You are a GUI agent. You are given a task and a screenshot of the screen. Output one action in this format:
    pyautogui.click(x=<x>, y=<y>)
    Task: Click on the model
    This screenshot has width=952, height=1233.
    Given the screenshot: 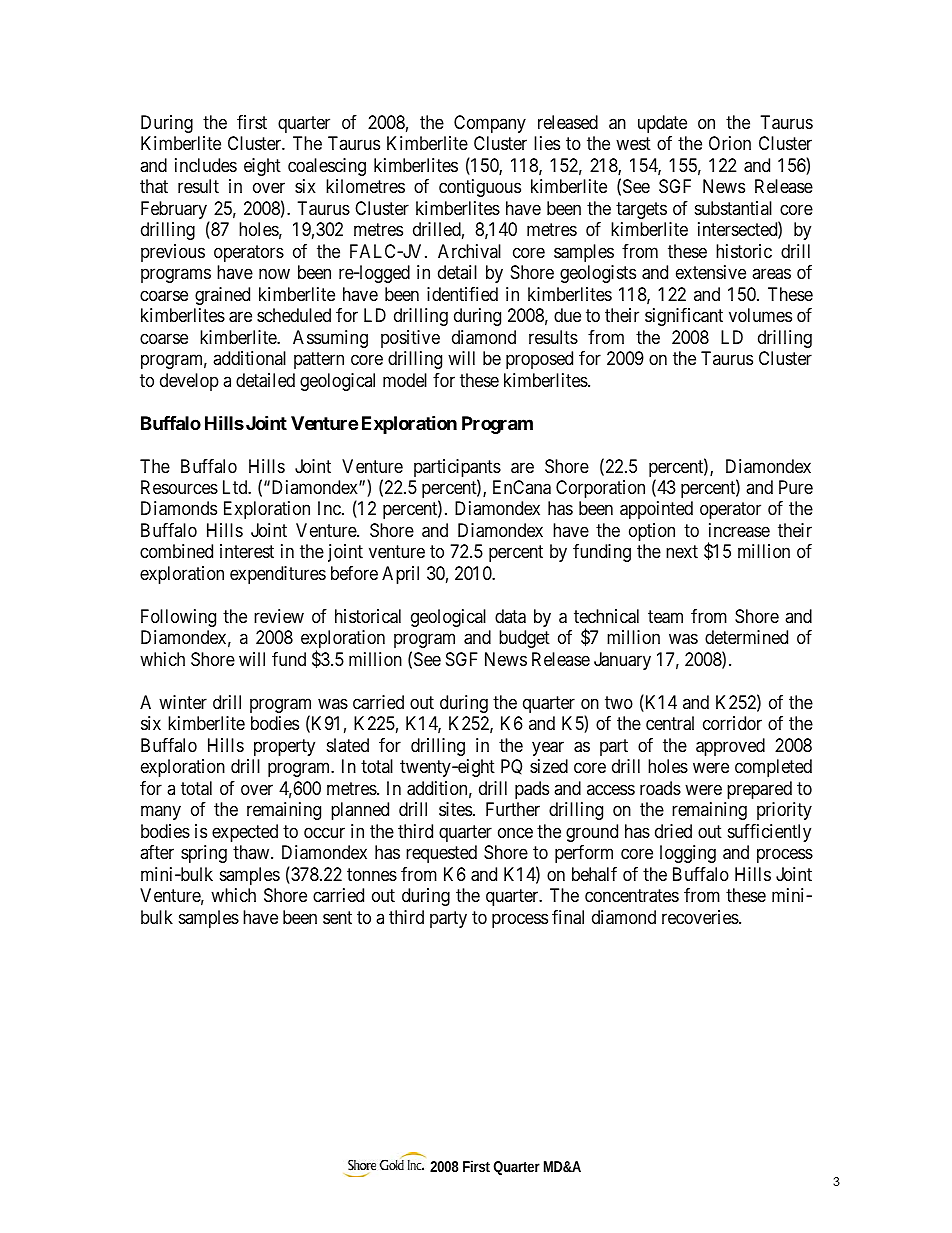 What is the action you would take?
    pyautogui.click(x=405, y=380)
